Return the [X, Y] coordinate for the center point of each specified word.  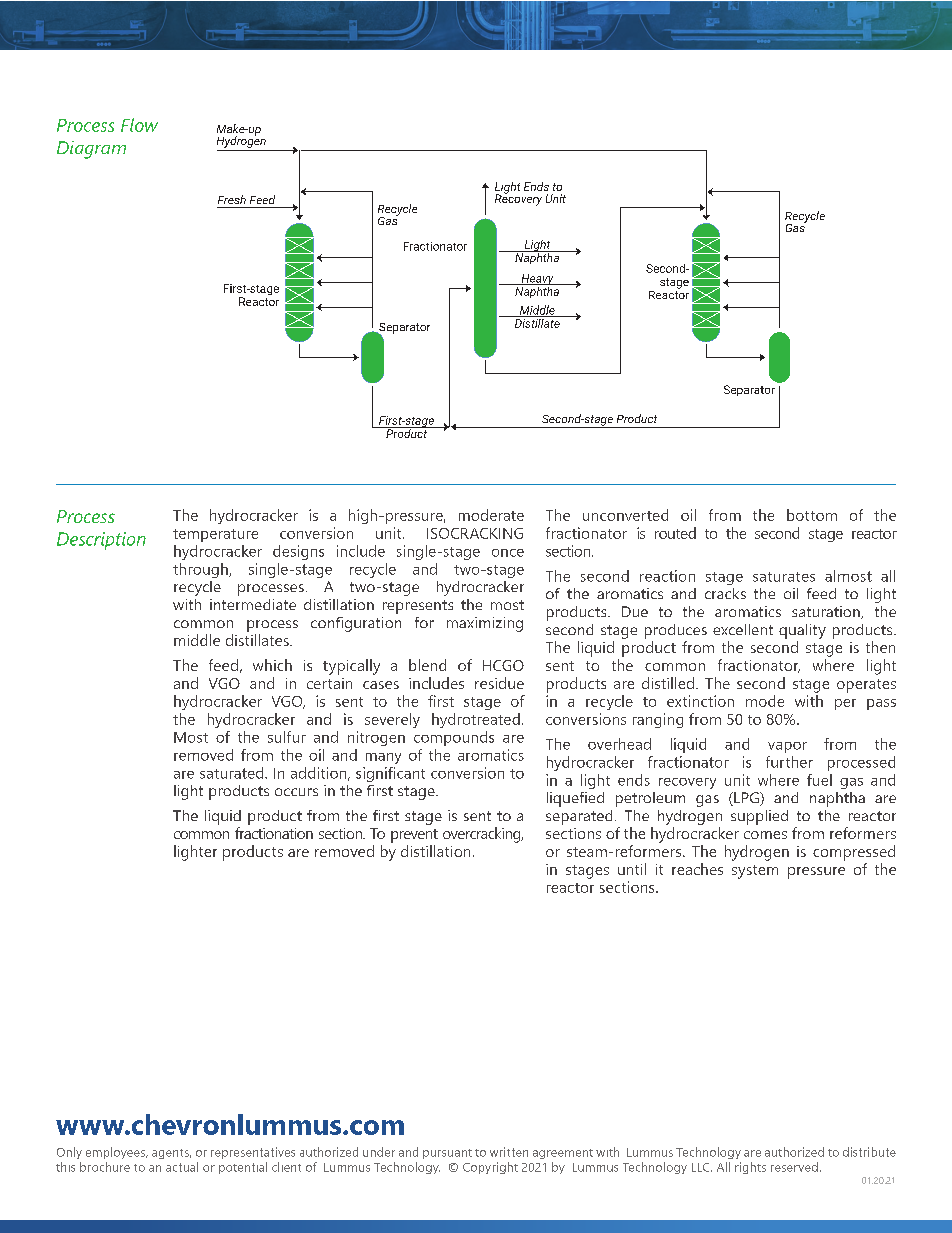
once [508, 553]
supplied [759, 817]
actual [182, 1167]
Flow [139, 125]
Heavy [537, 281]
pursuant [447, 1154]
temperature [215, 535]
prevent [414, 836]
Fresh [232, 199]
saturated [233, 773]
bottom [812, 515]
